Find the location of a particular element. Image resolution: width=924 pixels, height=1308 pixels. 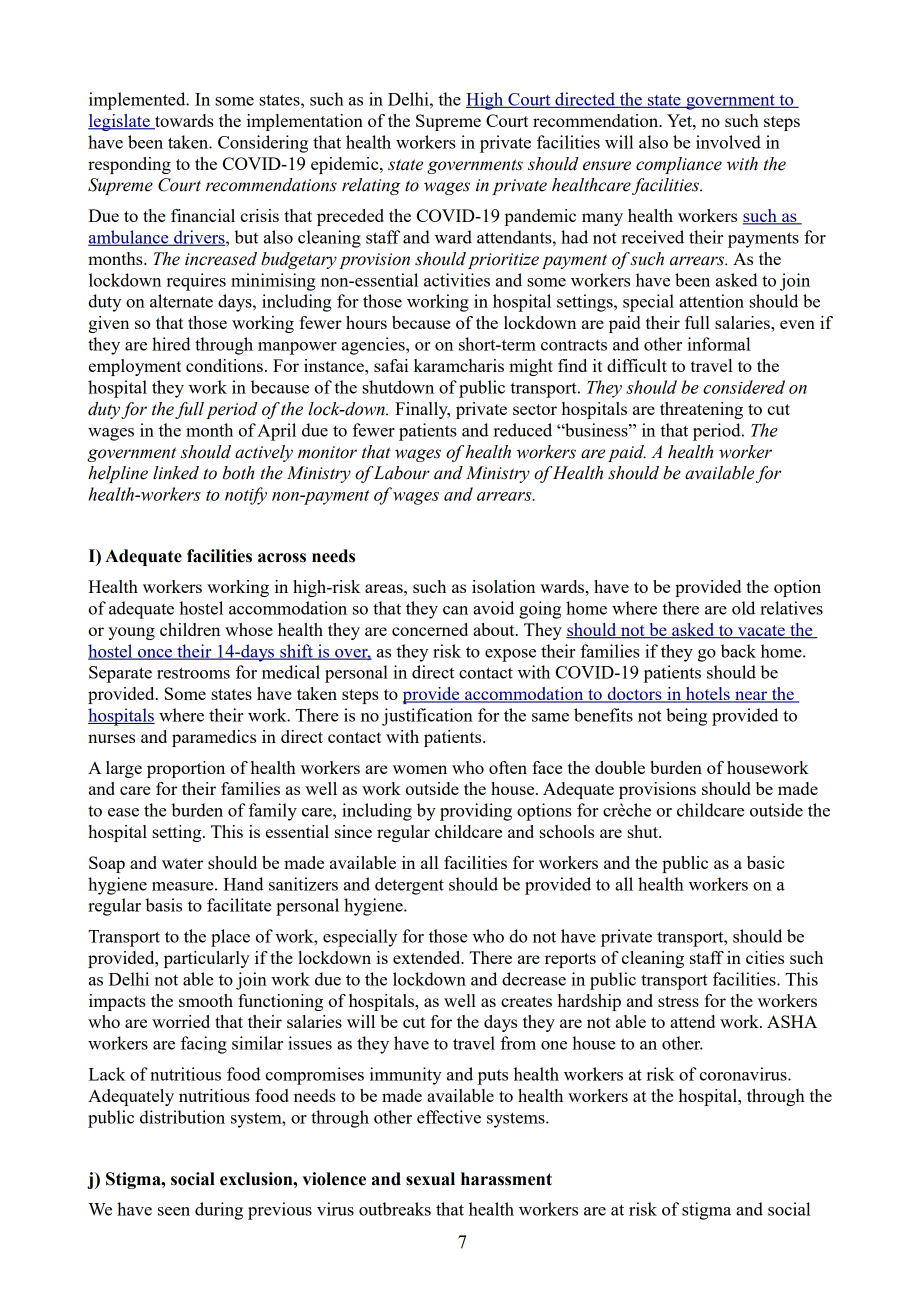

restrooms is located at coordinates (193, 673).
